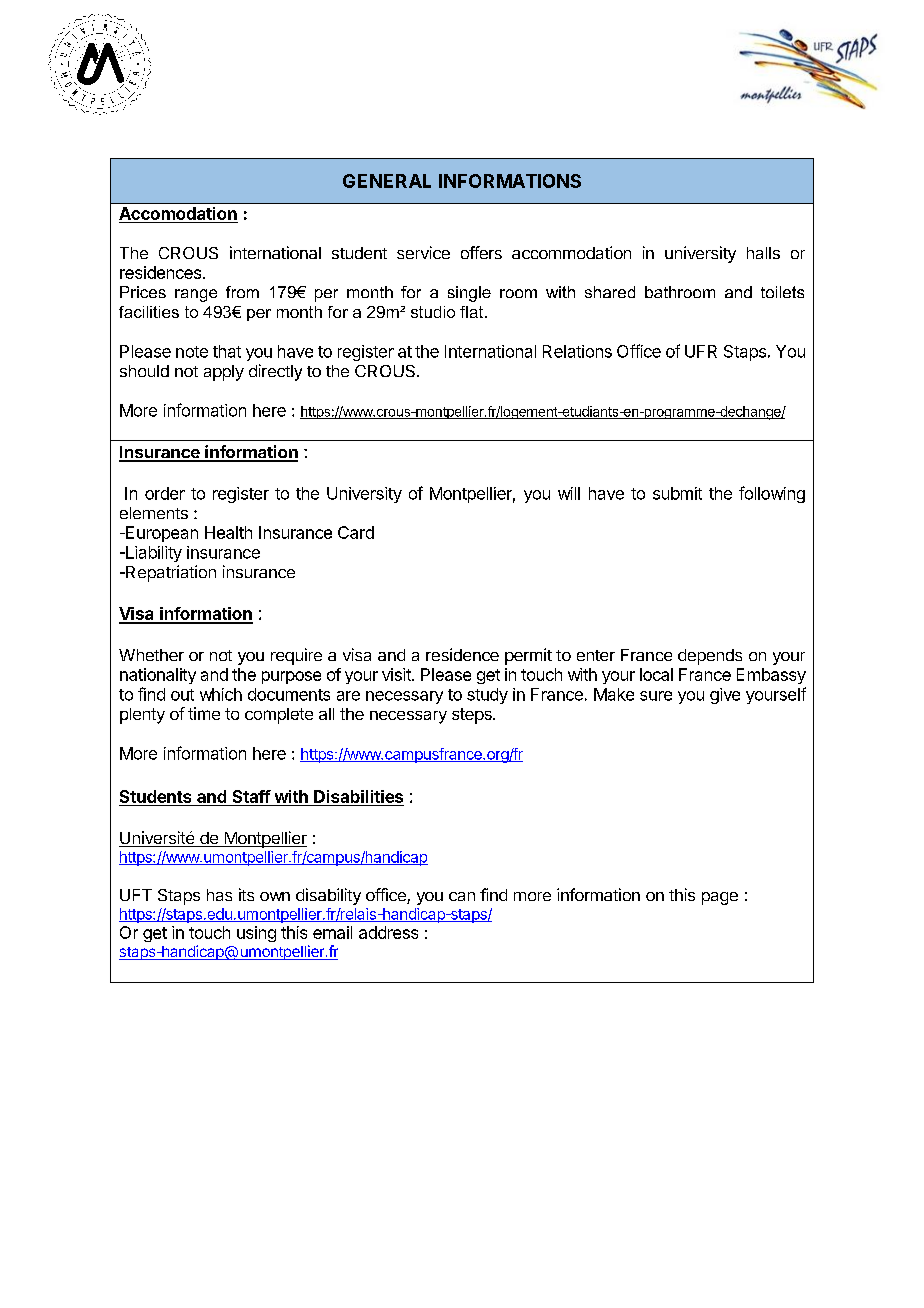 Image resolution: width=924 pixels, height=1308 pixels. Describe the element at coordinates (228, 532) in the document. I see `Health` at that location.
